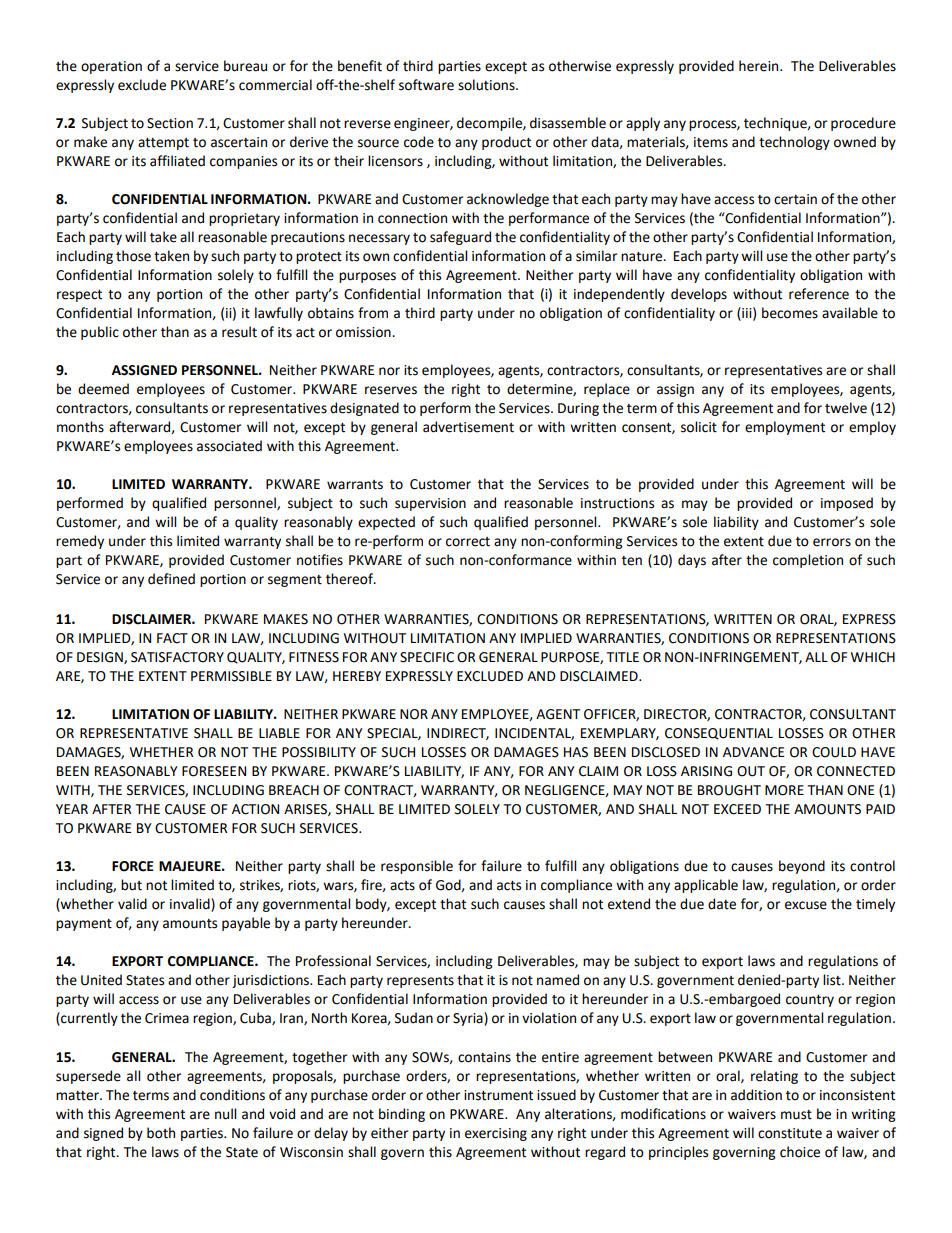 This screenshot has height=1233, width=952. What do you see at coordinates (808, 561) in the screenshot?
I see `completion` at bounding box center [808, 561].
